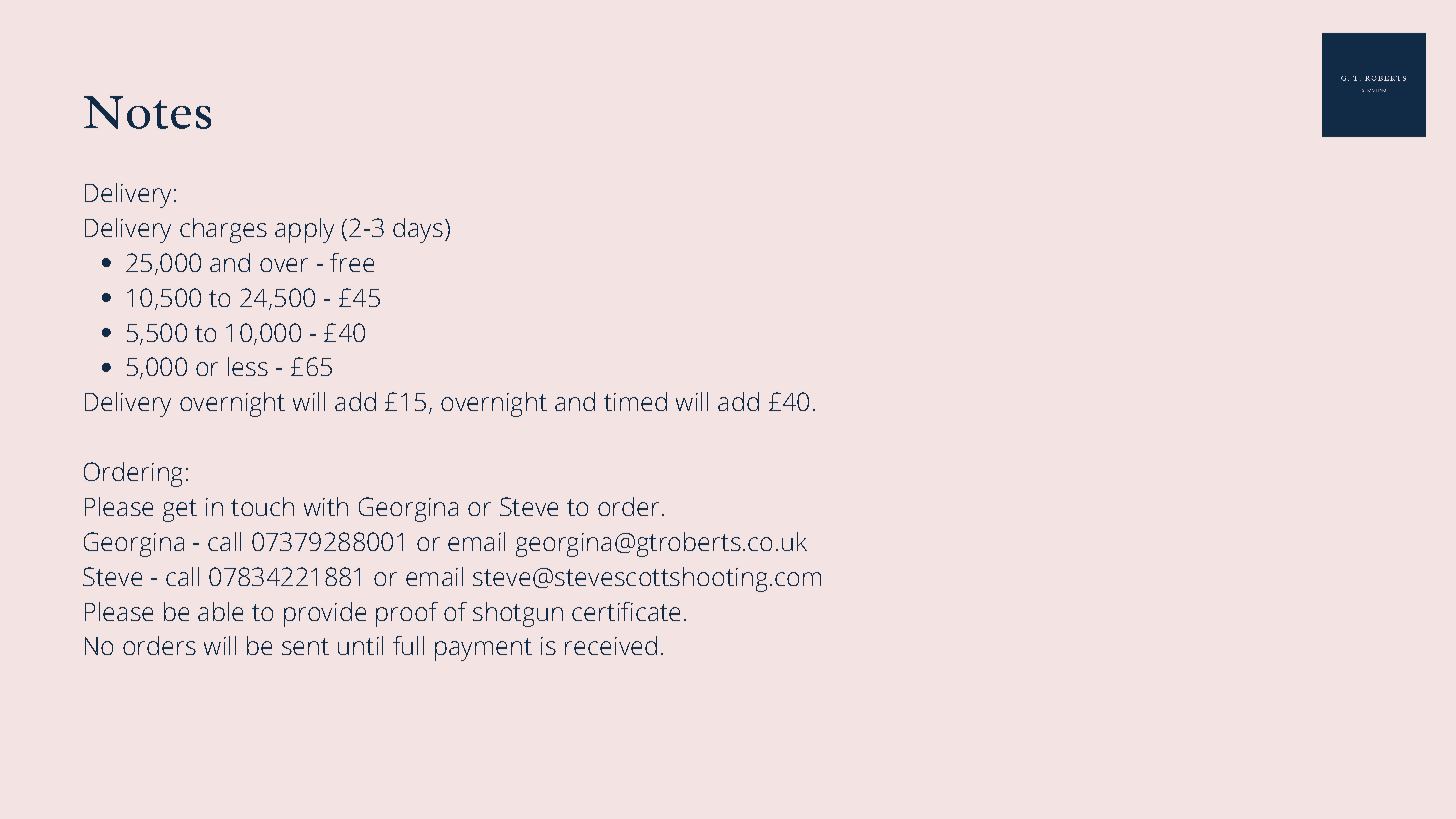 The image size is (1456, 819). What do you see at coordinates (611, 645) in the image?
I see `received` at bounding box center [611, 645].
